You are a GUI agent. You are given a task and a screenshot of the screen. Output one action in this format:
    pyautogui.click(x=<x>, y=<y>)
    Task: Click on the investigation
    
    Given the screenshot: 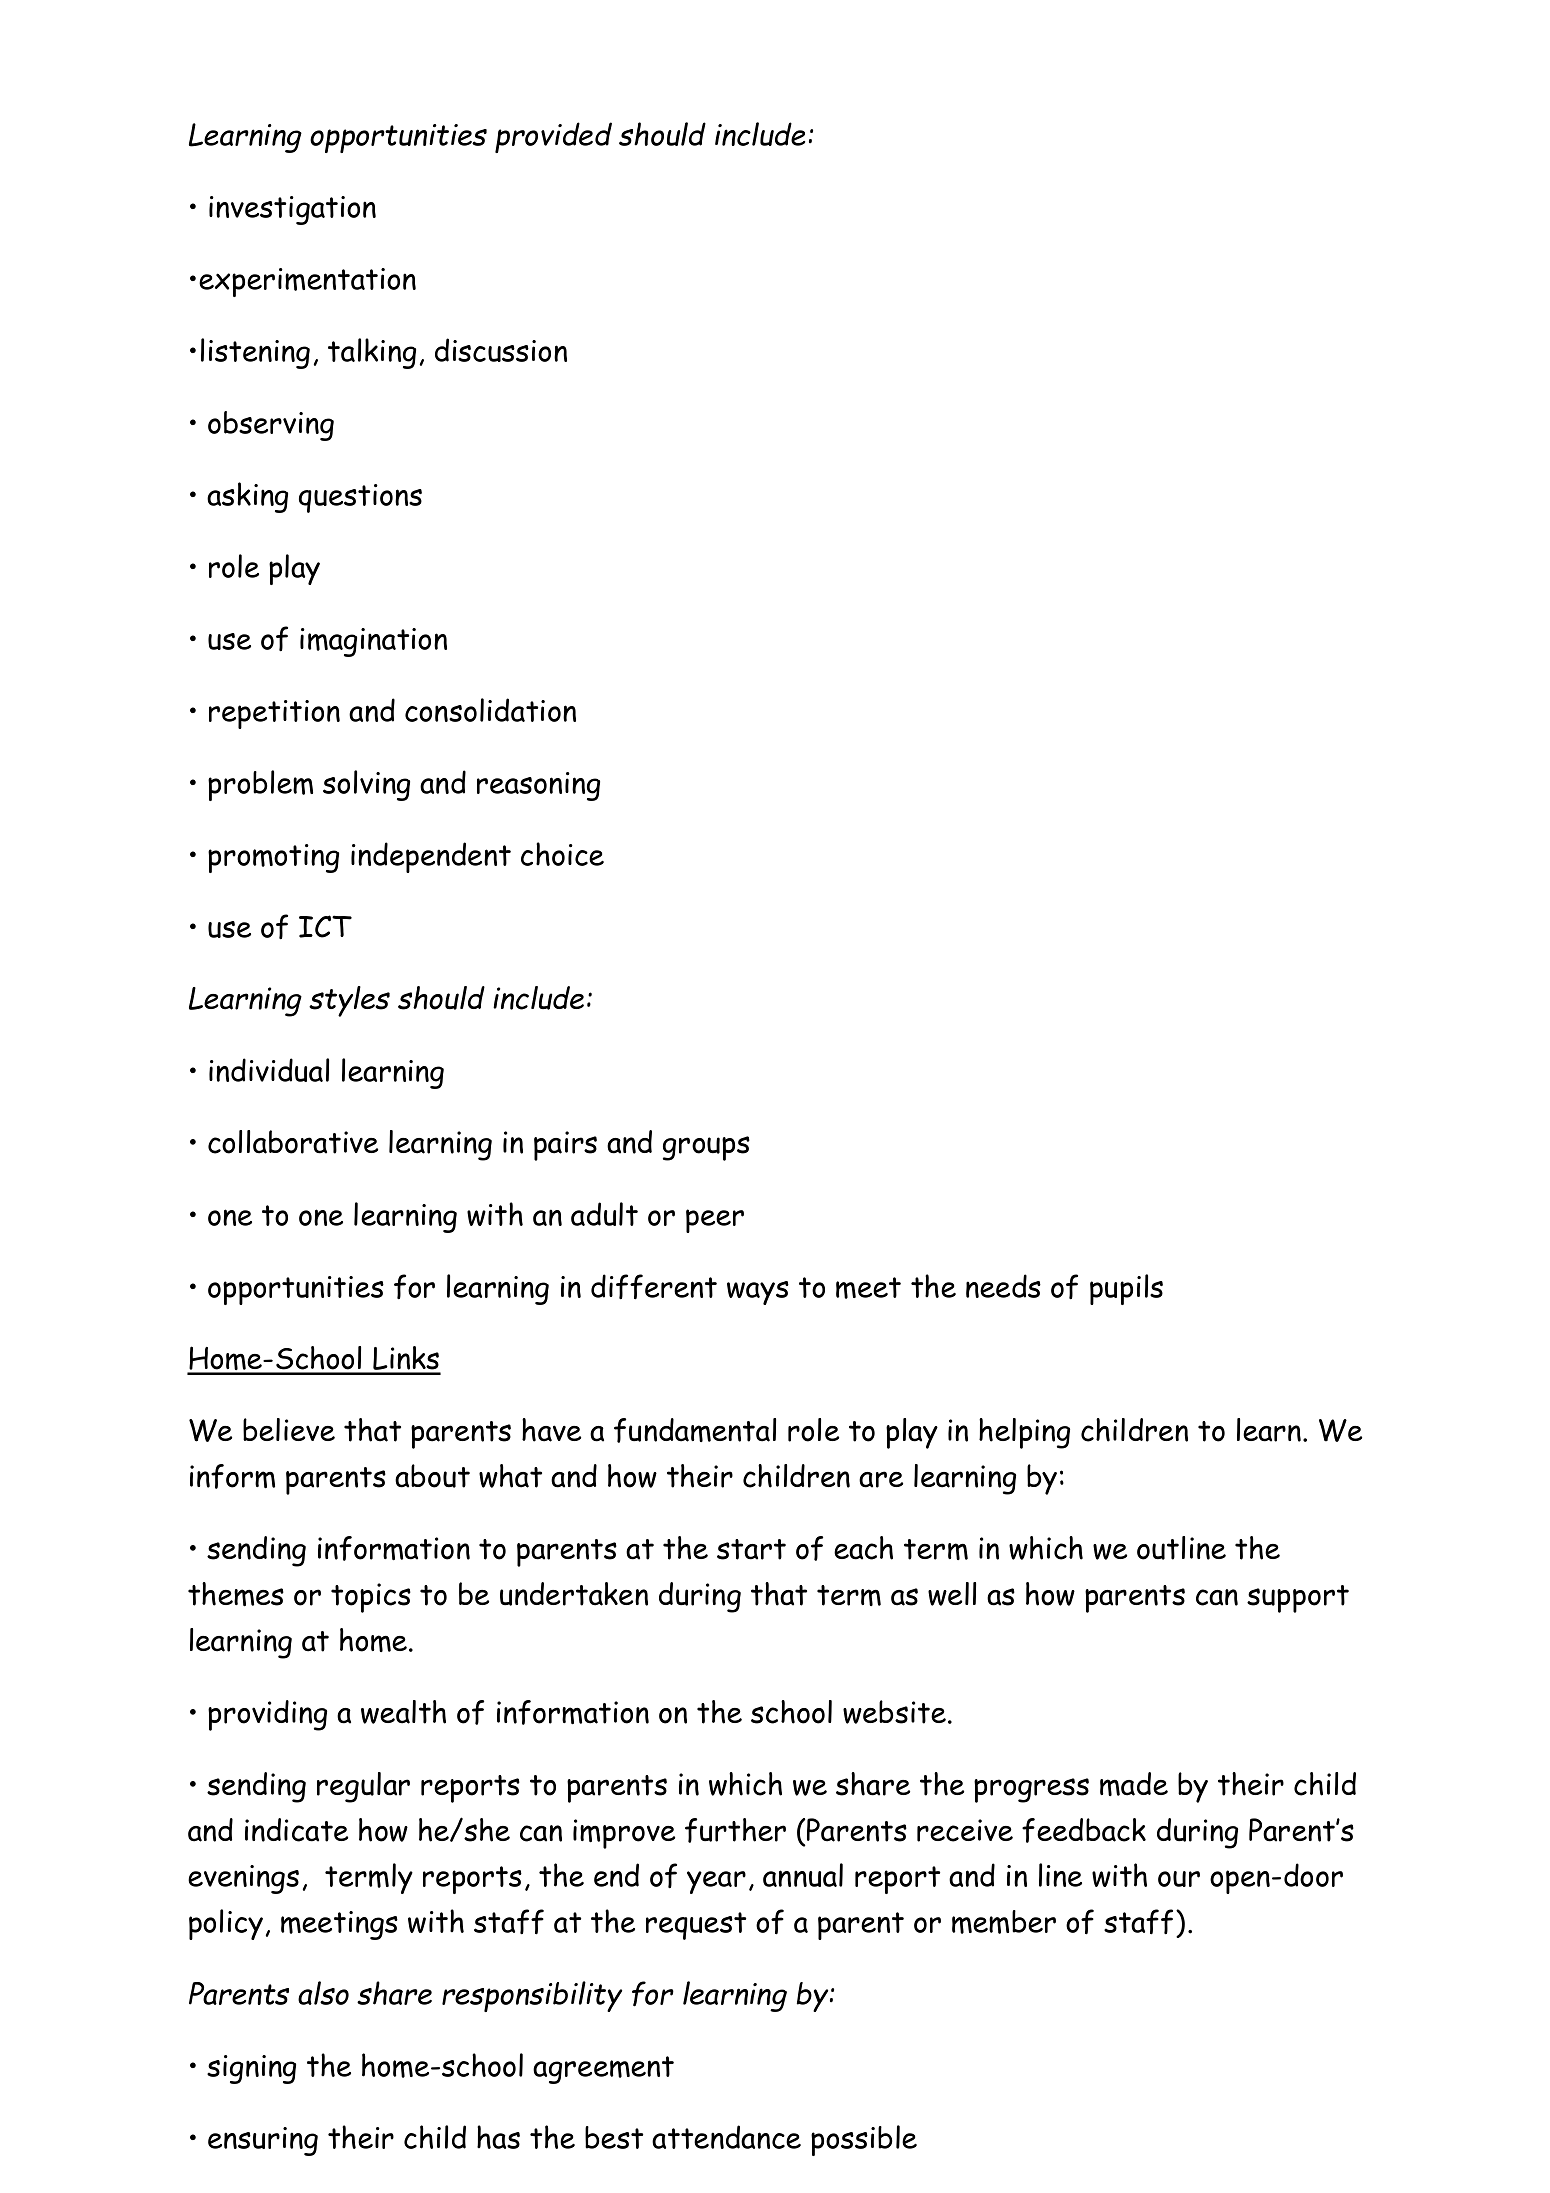 What is the action you would take?
    pyautogui.click(x=292, y=210)
